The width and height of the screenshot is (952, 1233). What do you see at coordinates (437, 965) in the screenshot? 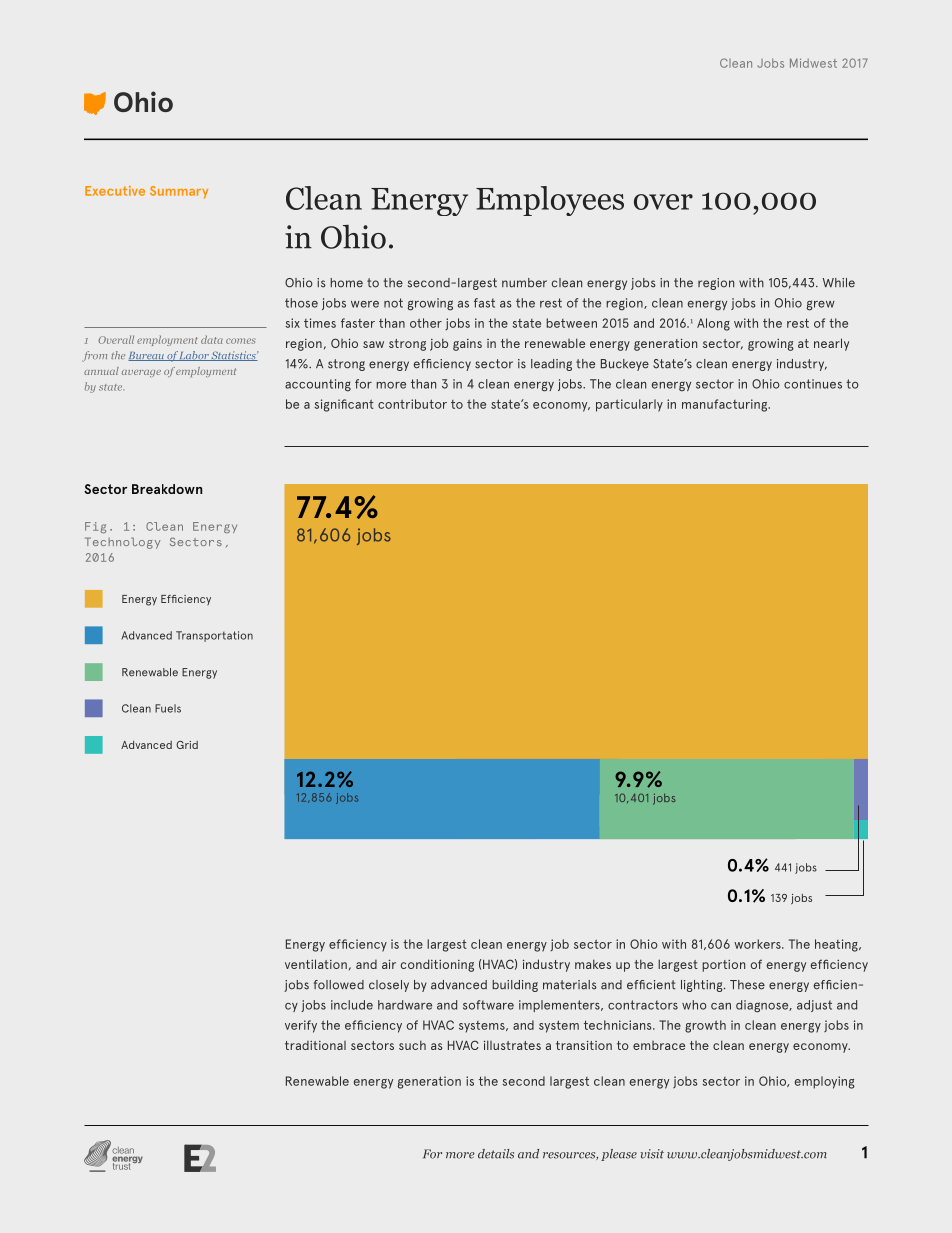
I see `conditioning` at bounding box center [437, 965].
